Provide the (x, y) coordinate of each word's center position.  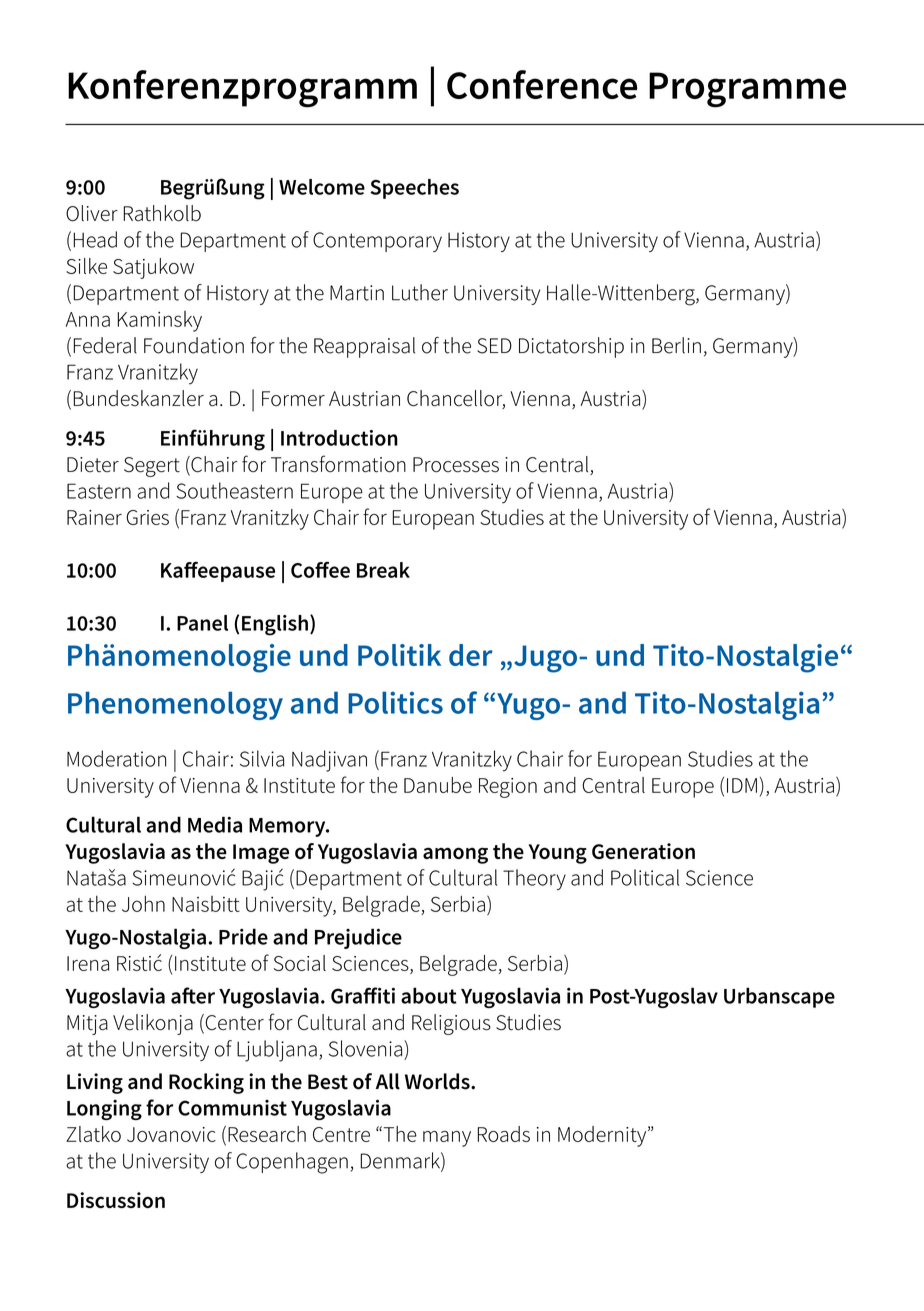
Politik (399, 655)
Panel (202, 623)
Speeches (414, 189)
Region (508, 788)
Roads (503, 1134)
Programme (747, 90)
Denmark (401, 1161)
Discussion (116, 1200)
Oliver (92, 213)
